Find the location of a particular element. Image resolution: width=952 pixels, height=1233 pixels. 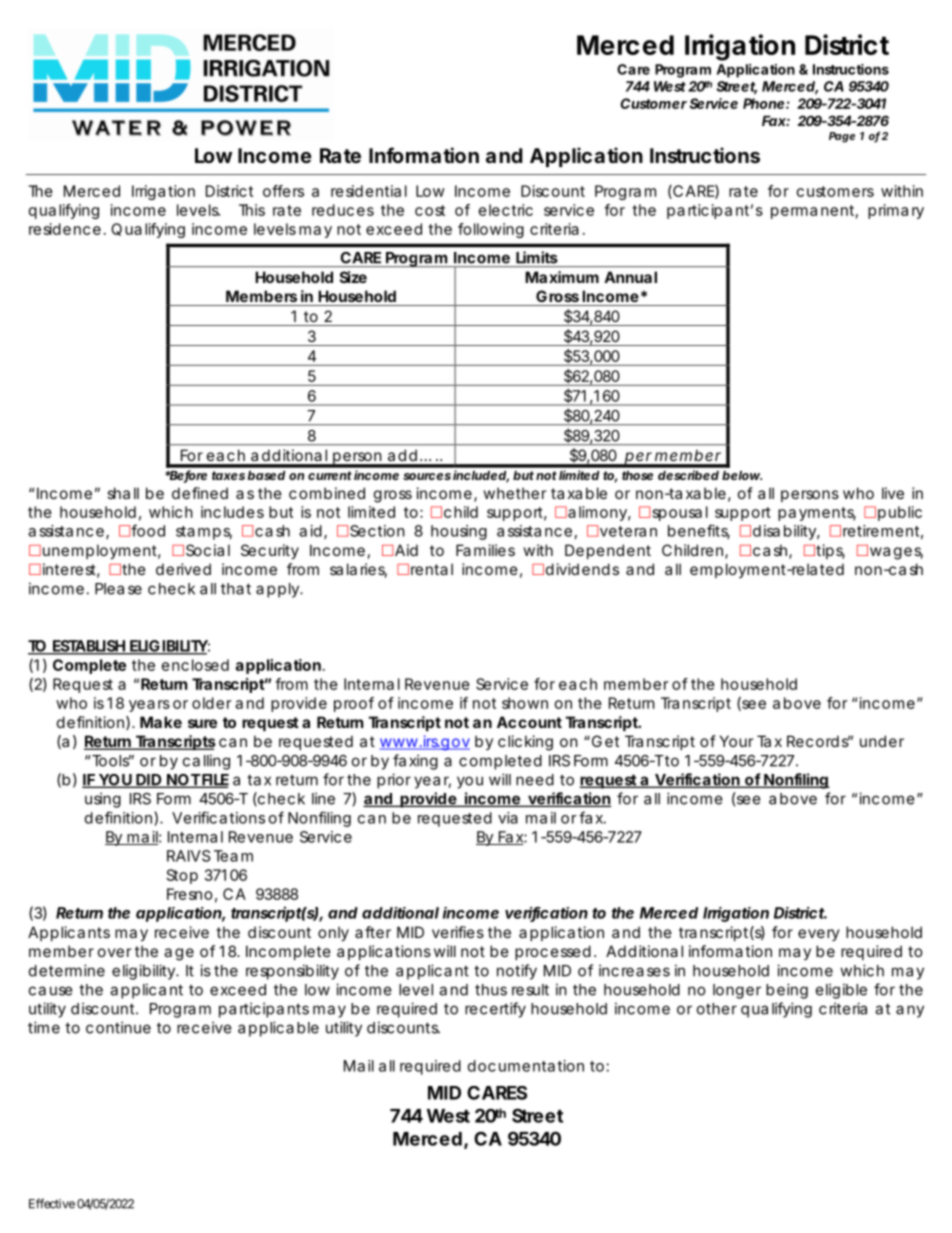

documentation is located at coordinates (526, 1066).
